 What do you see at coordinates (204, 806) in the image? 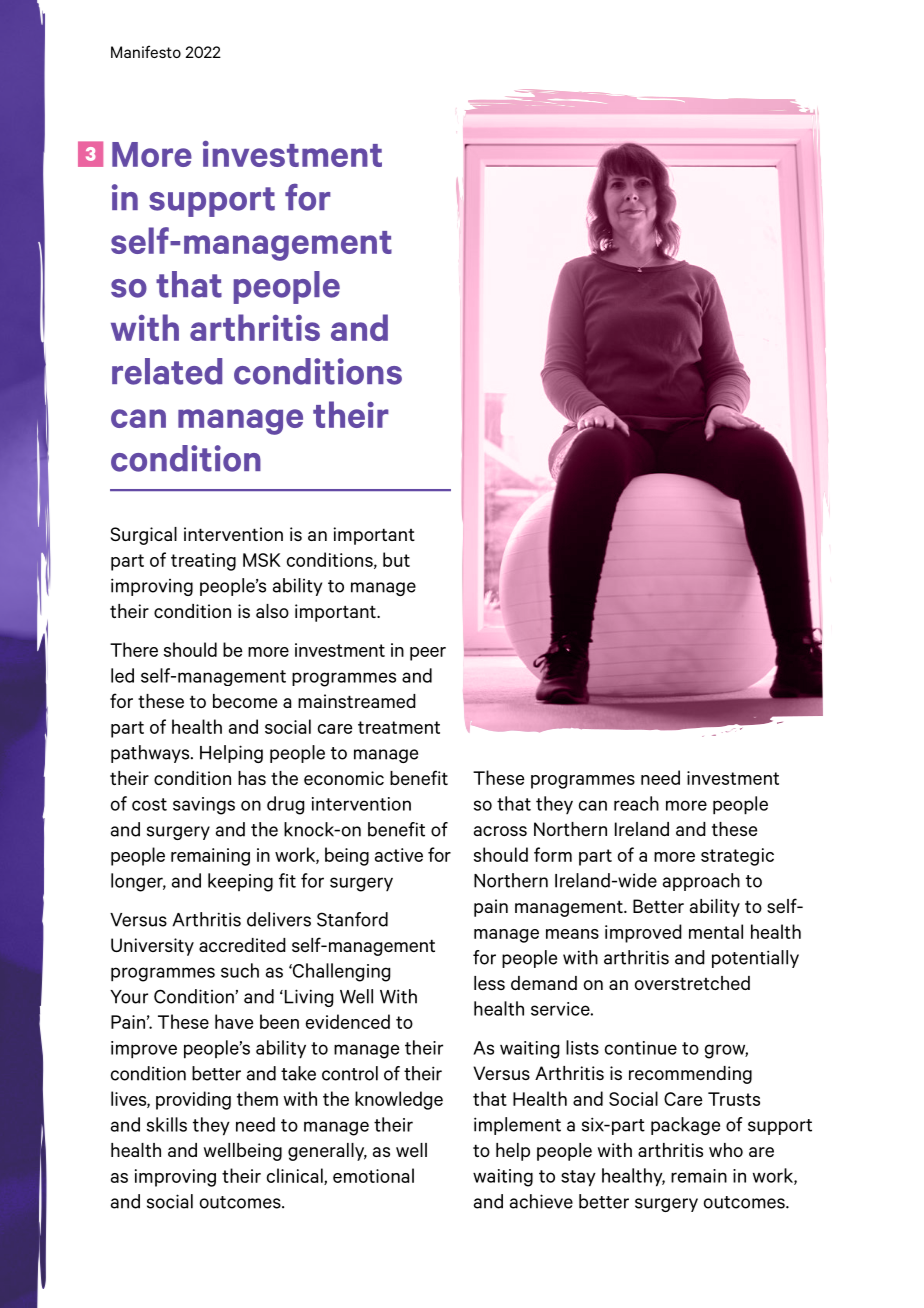
I see `savings` at bounding box center [204, 806].
